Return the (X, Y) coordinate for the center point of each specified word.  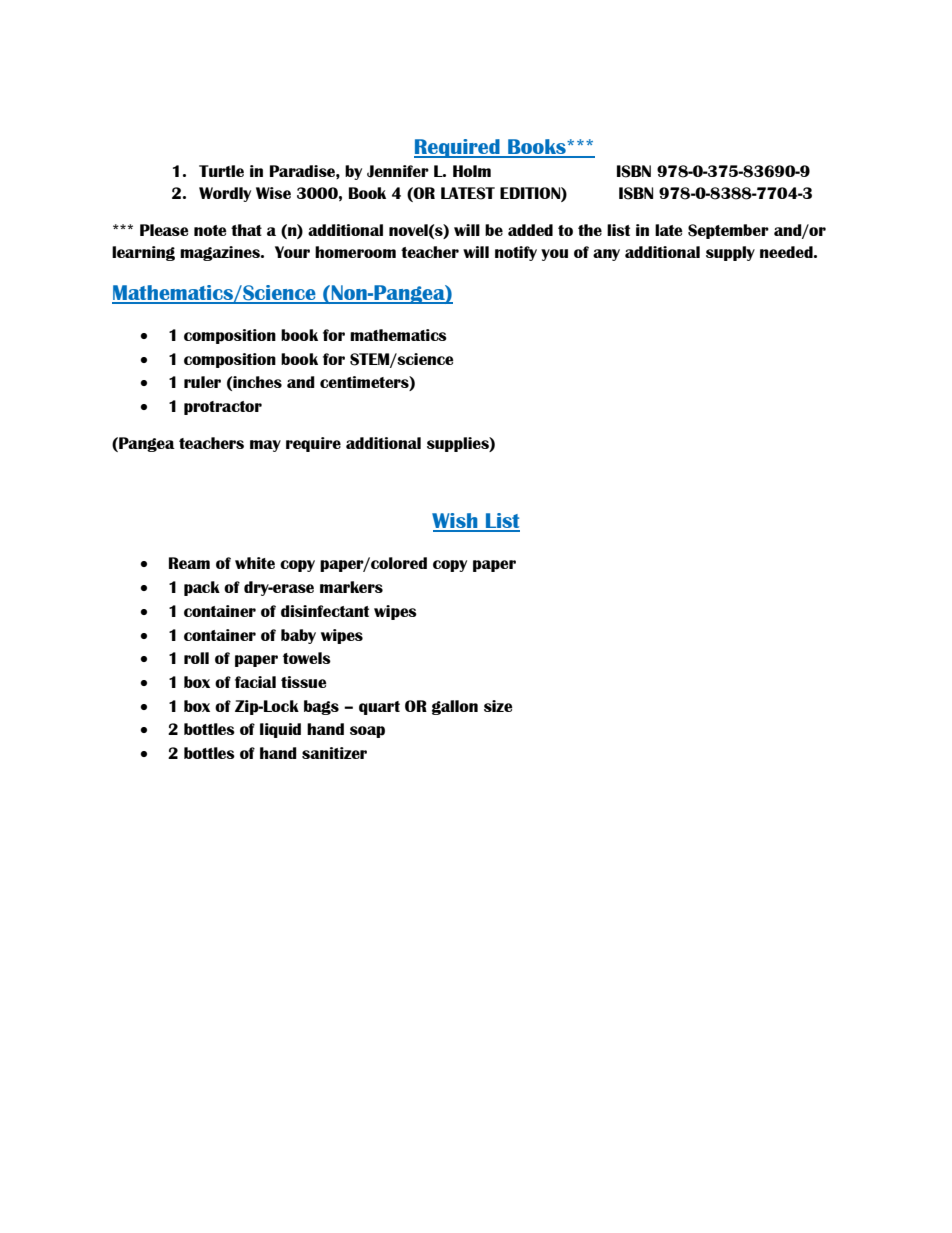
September (728, 231)
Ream (189, 563)
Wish (456, 522)
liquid (280, 730)
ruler (202, 382)
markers (351, 587)
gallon (455, 707)
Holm (472, 171)
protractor (223, 408)
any (606, 255)
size (498, 706)
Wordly (225, 194)
